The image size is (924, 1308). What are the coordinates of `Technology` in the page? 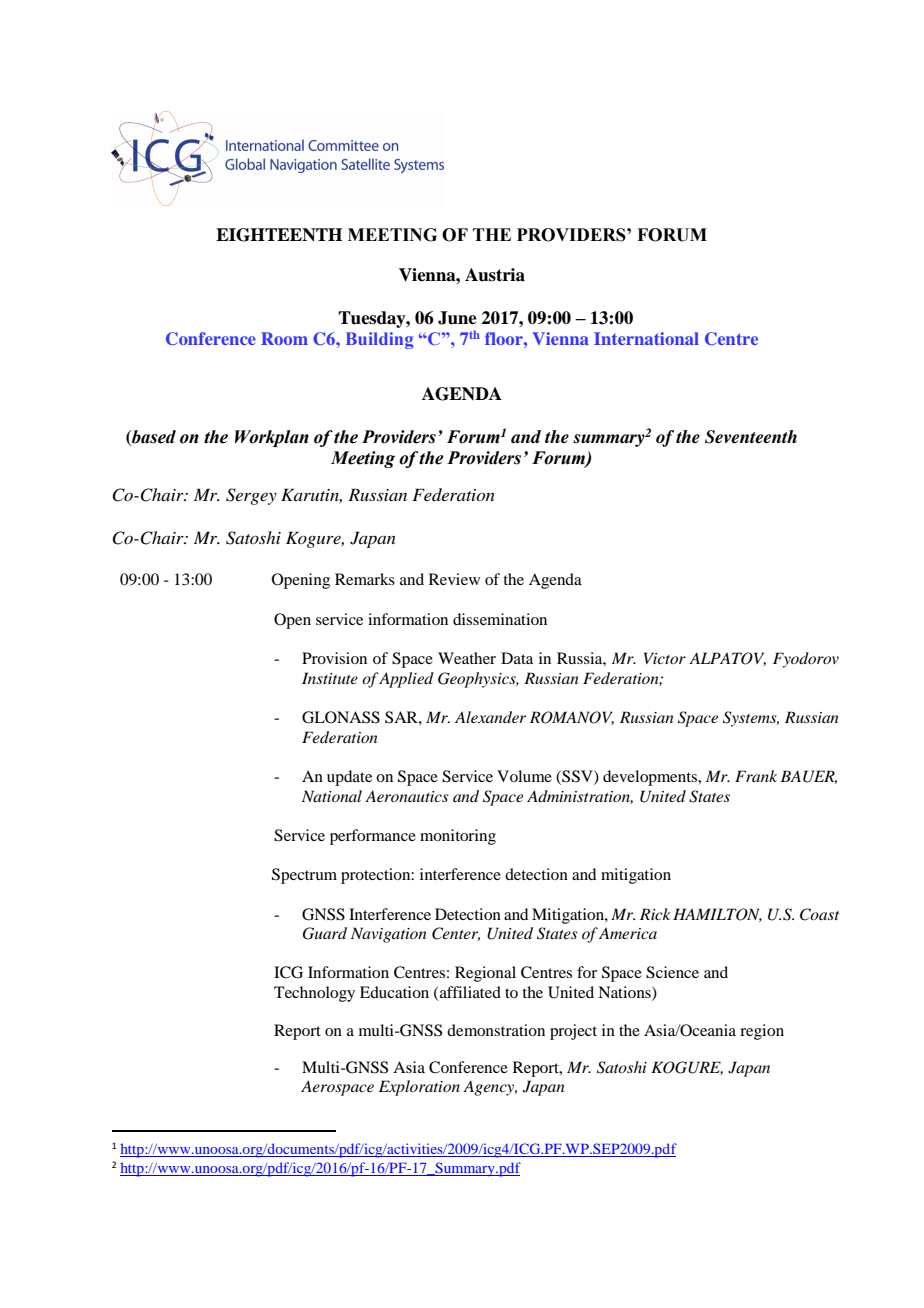 It's located at (314, 994).
